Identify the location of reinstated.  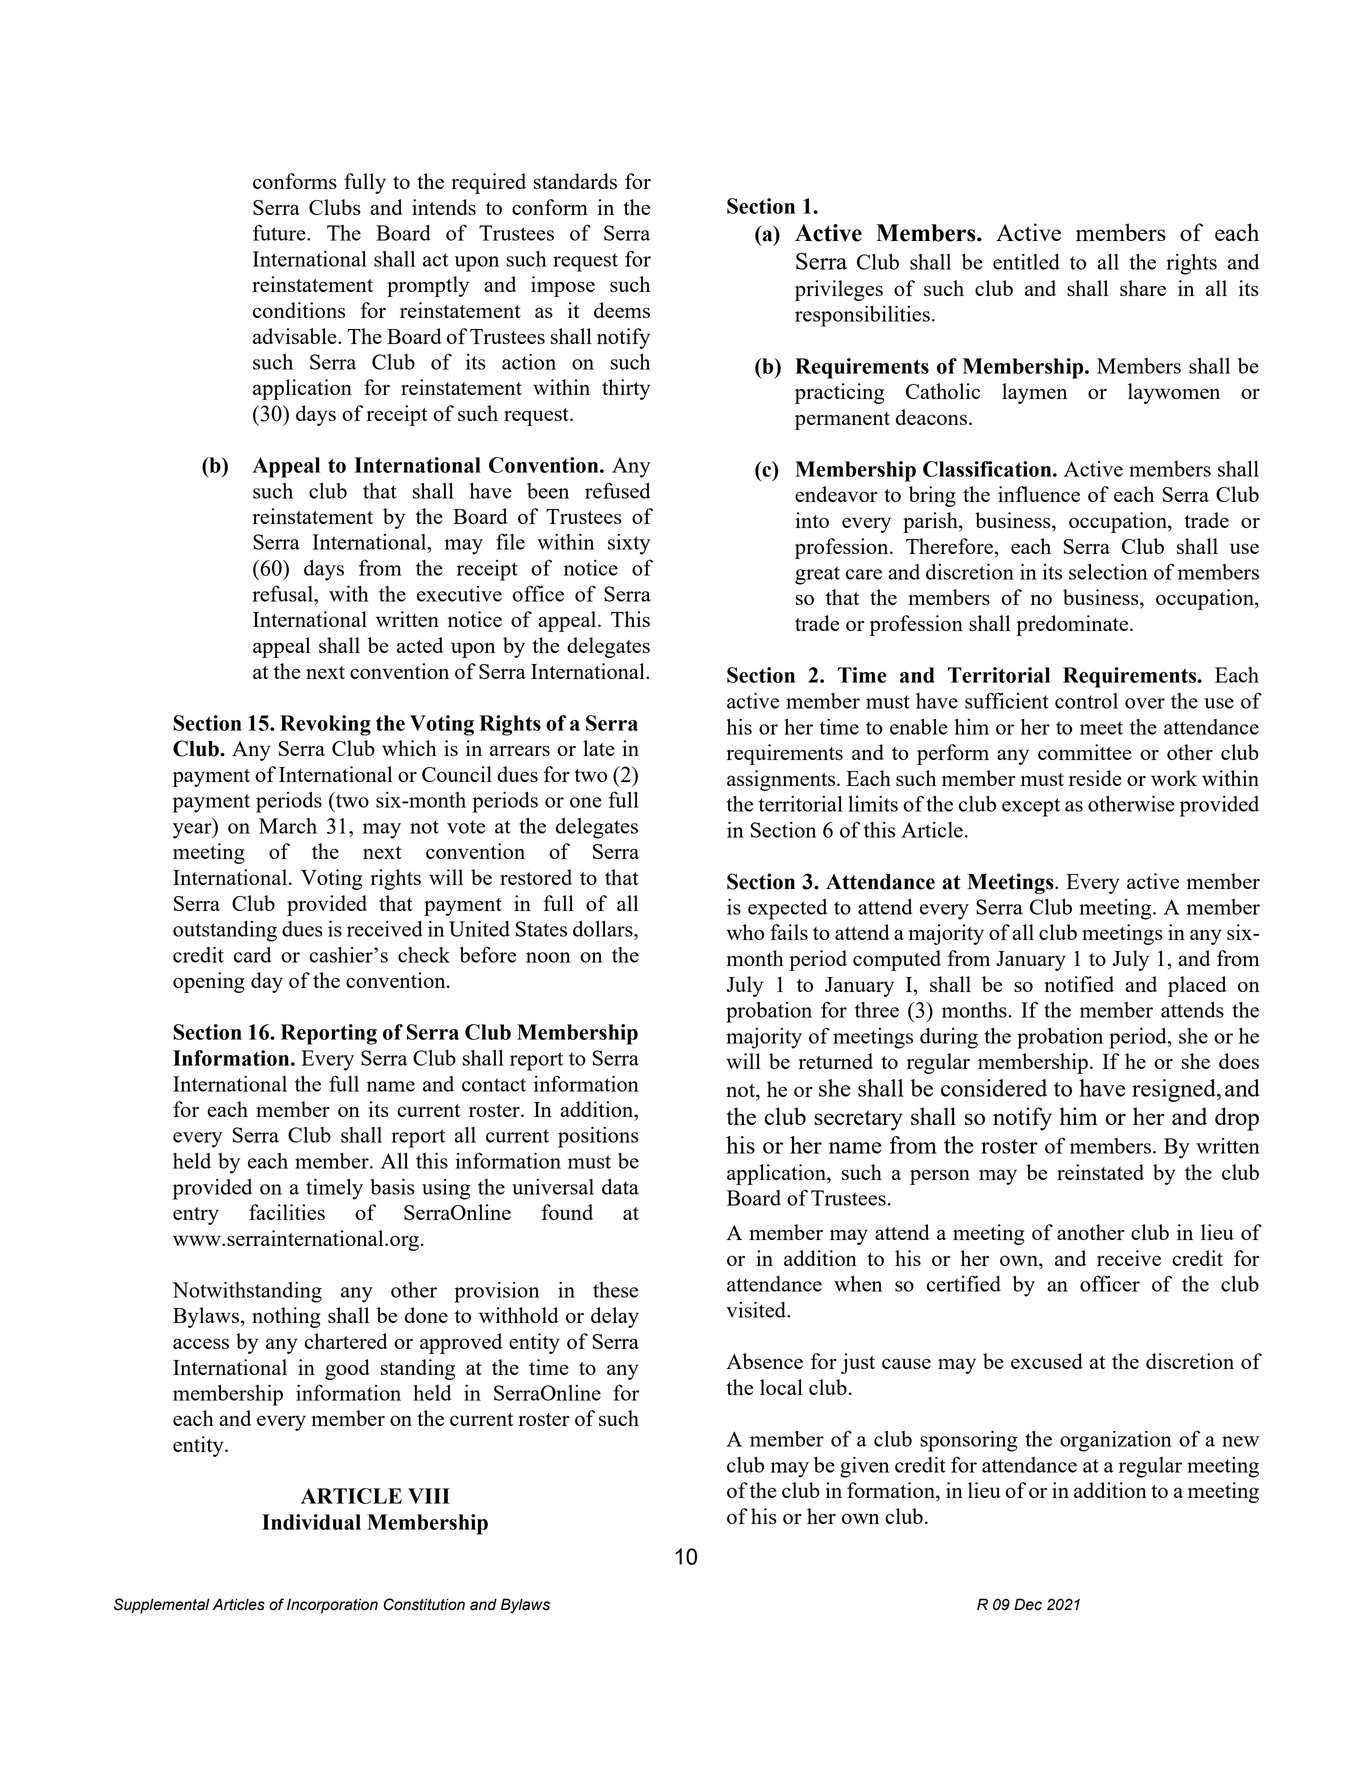
(1100, 1172).
